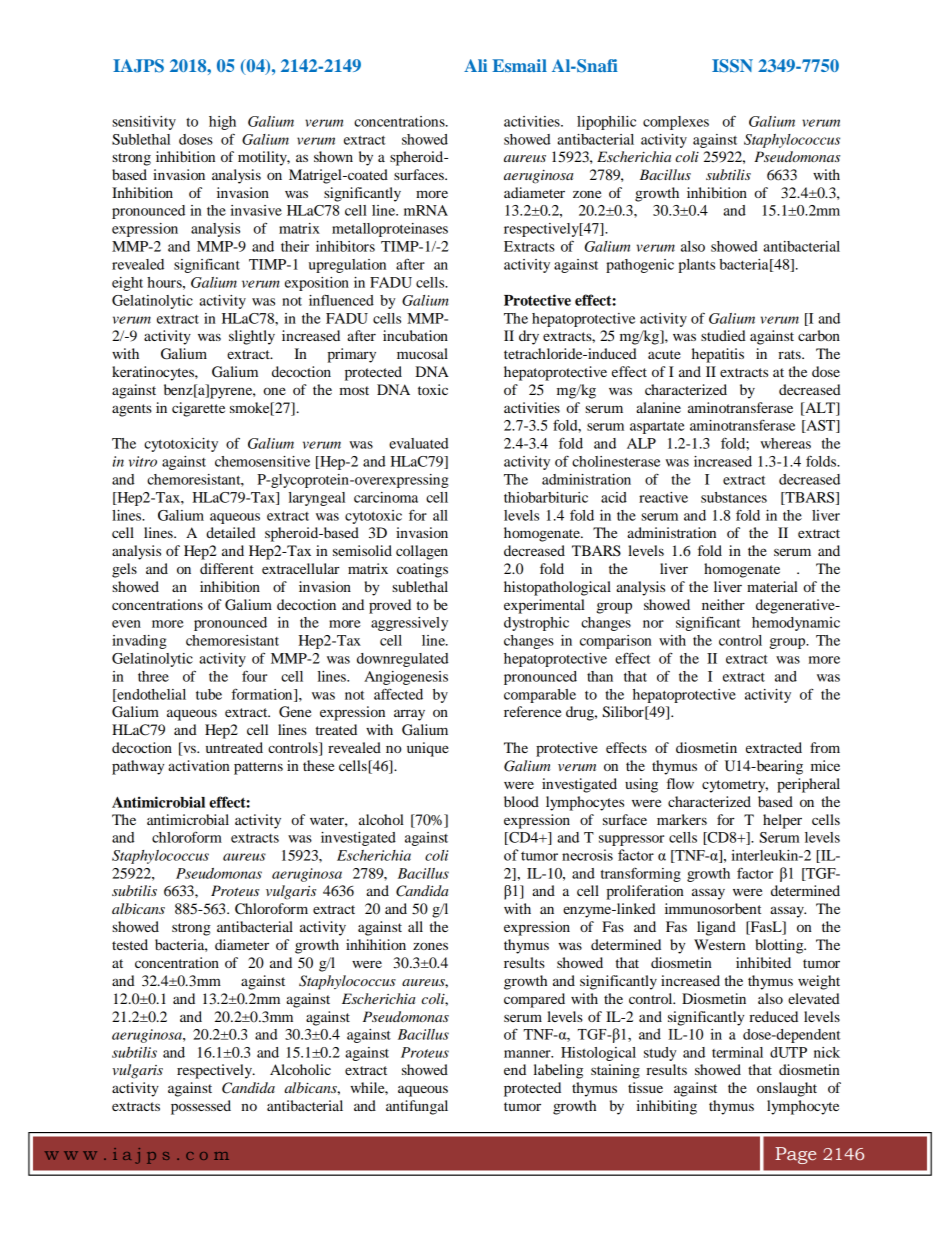  I want to click on flow, so click(680, 783).
